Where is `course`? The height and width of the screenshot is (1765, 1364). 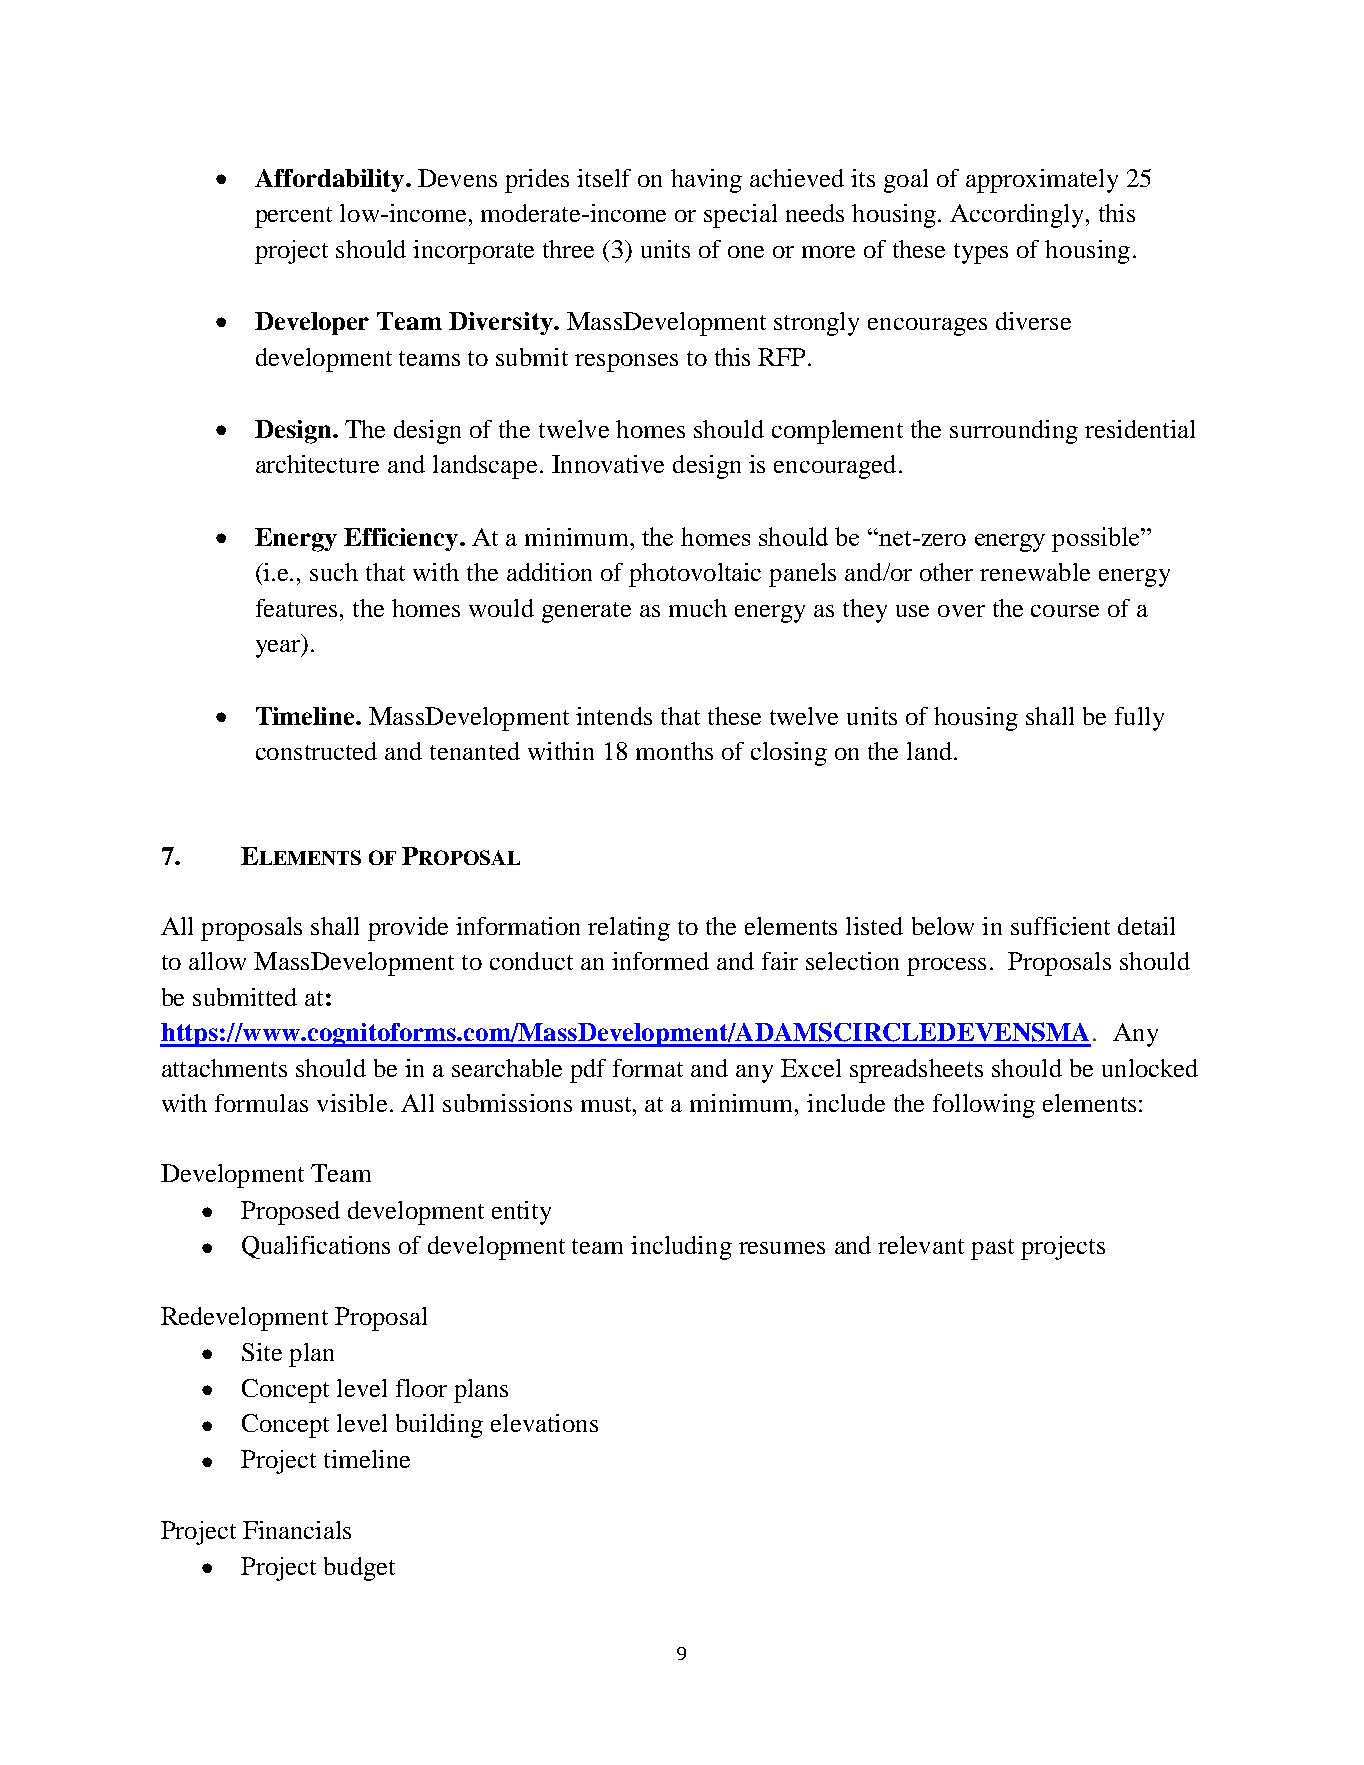
course is located at coordinates (1065, 611).
